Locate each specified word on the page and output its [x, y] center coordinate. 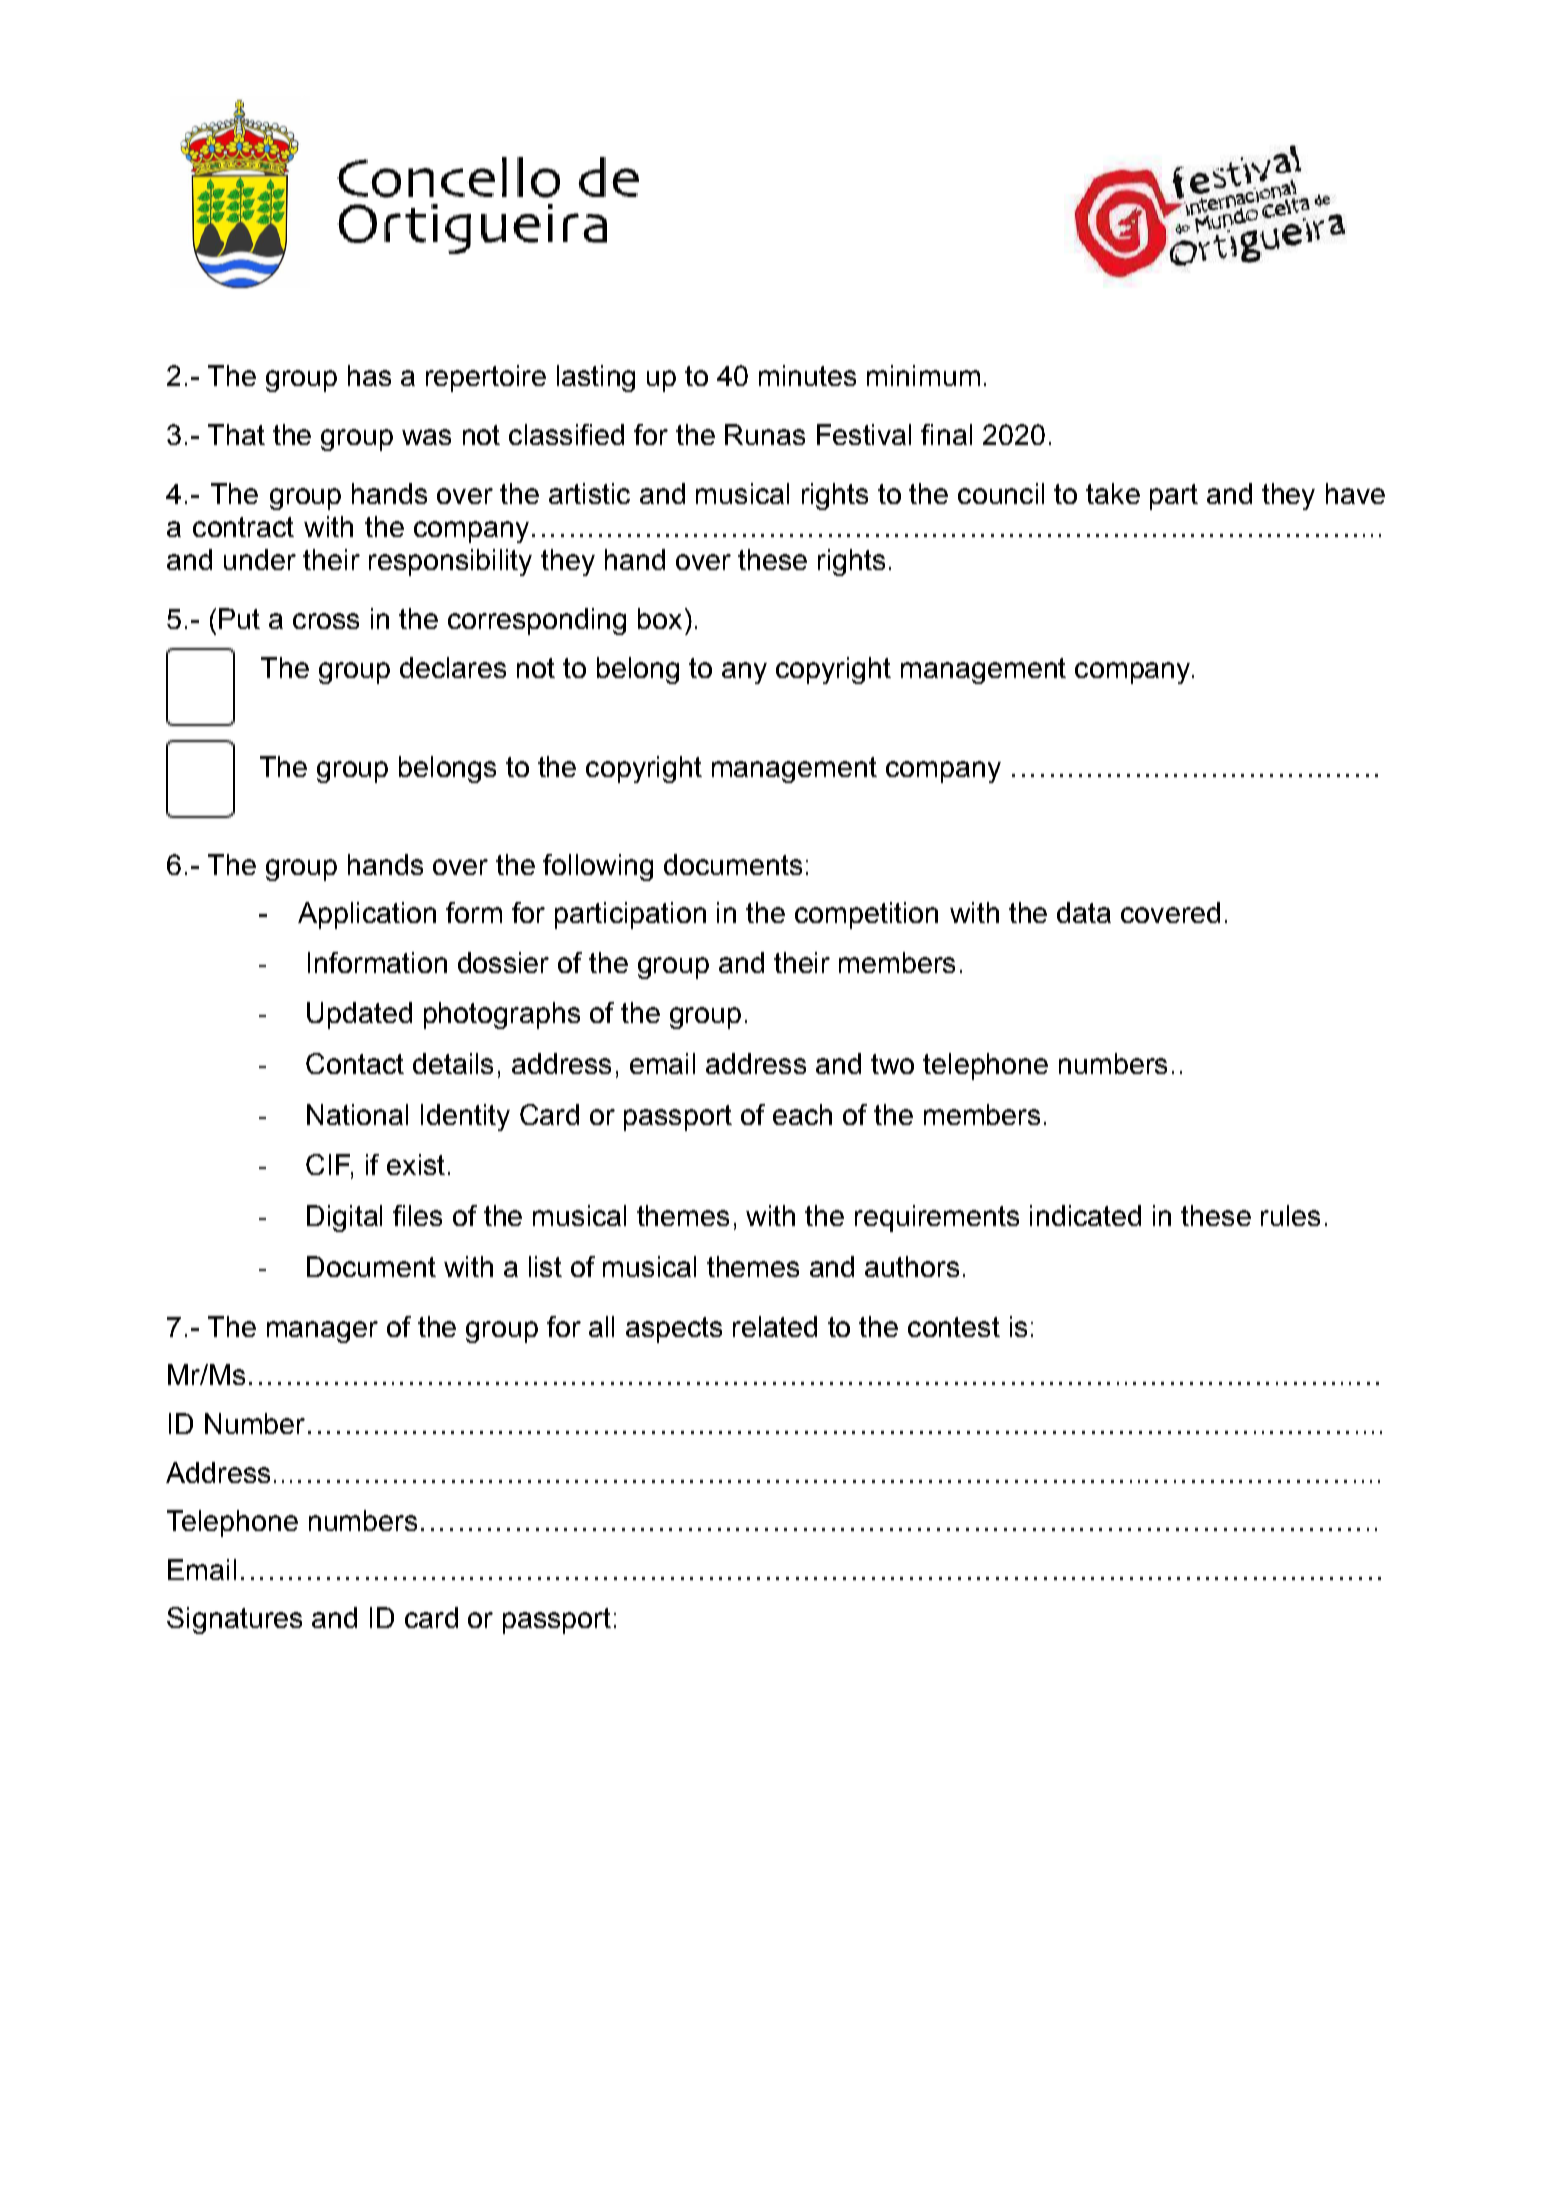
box [660, 618]
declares [453, 667]
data [1084, 912]
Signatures [234, 1620]
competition [866, 915]
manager [322, 1332]
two [892, 1064]
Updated [359, 1015]
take [1113, 493]
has [369, 375]
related [775, 1326]
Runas [765, 434]
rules [1290, 1215]
